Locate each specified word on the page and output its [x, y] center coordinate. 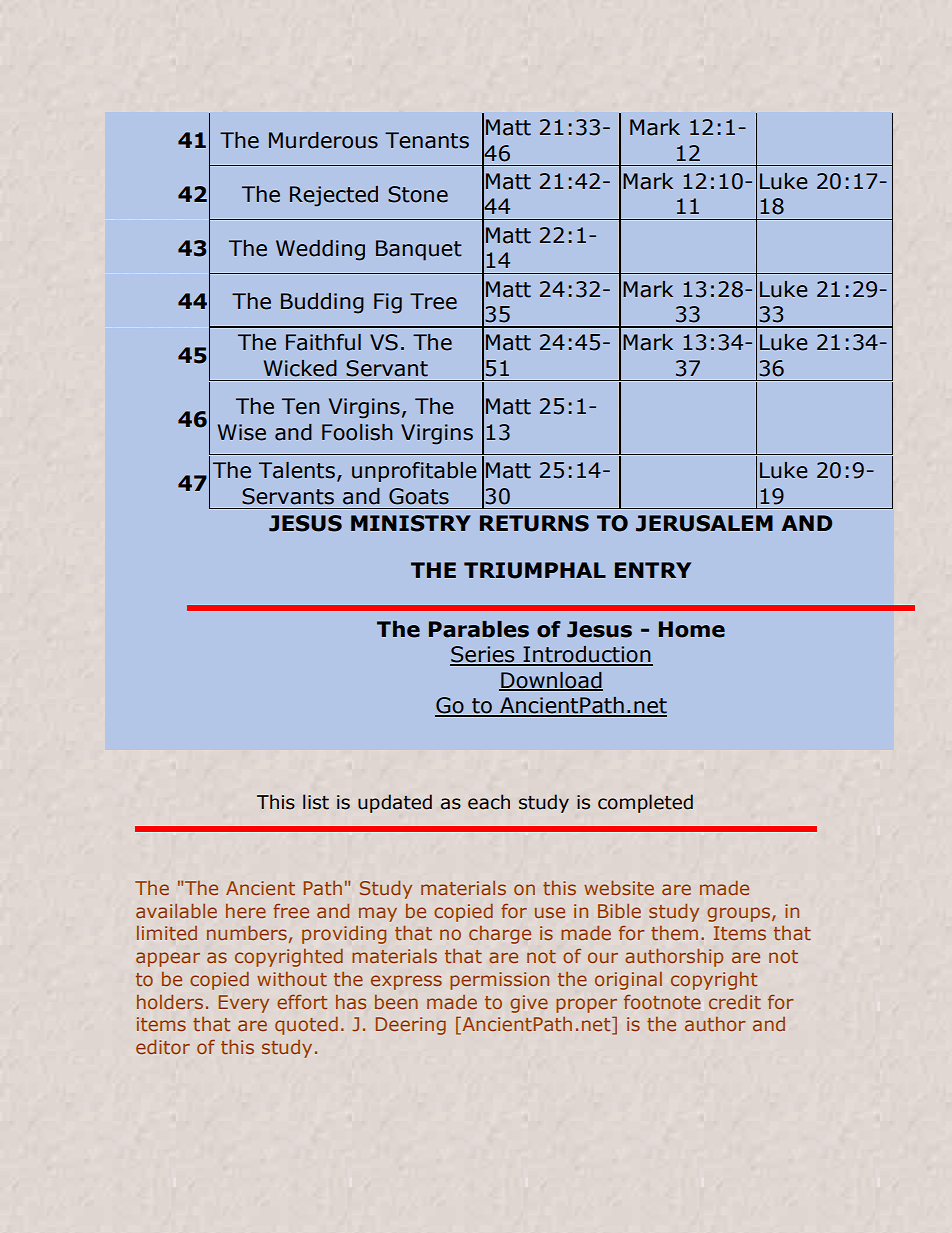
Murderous [323, 140]
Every [243, 1004]
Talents [297, 470]
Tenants [427, 140]
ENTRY [653, 570]
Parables [479, 629]
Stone [418, 194]
